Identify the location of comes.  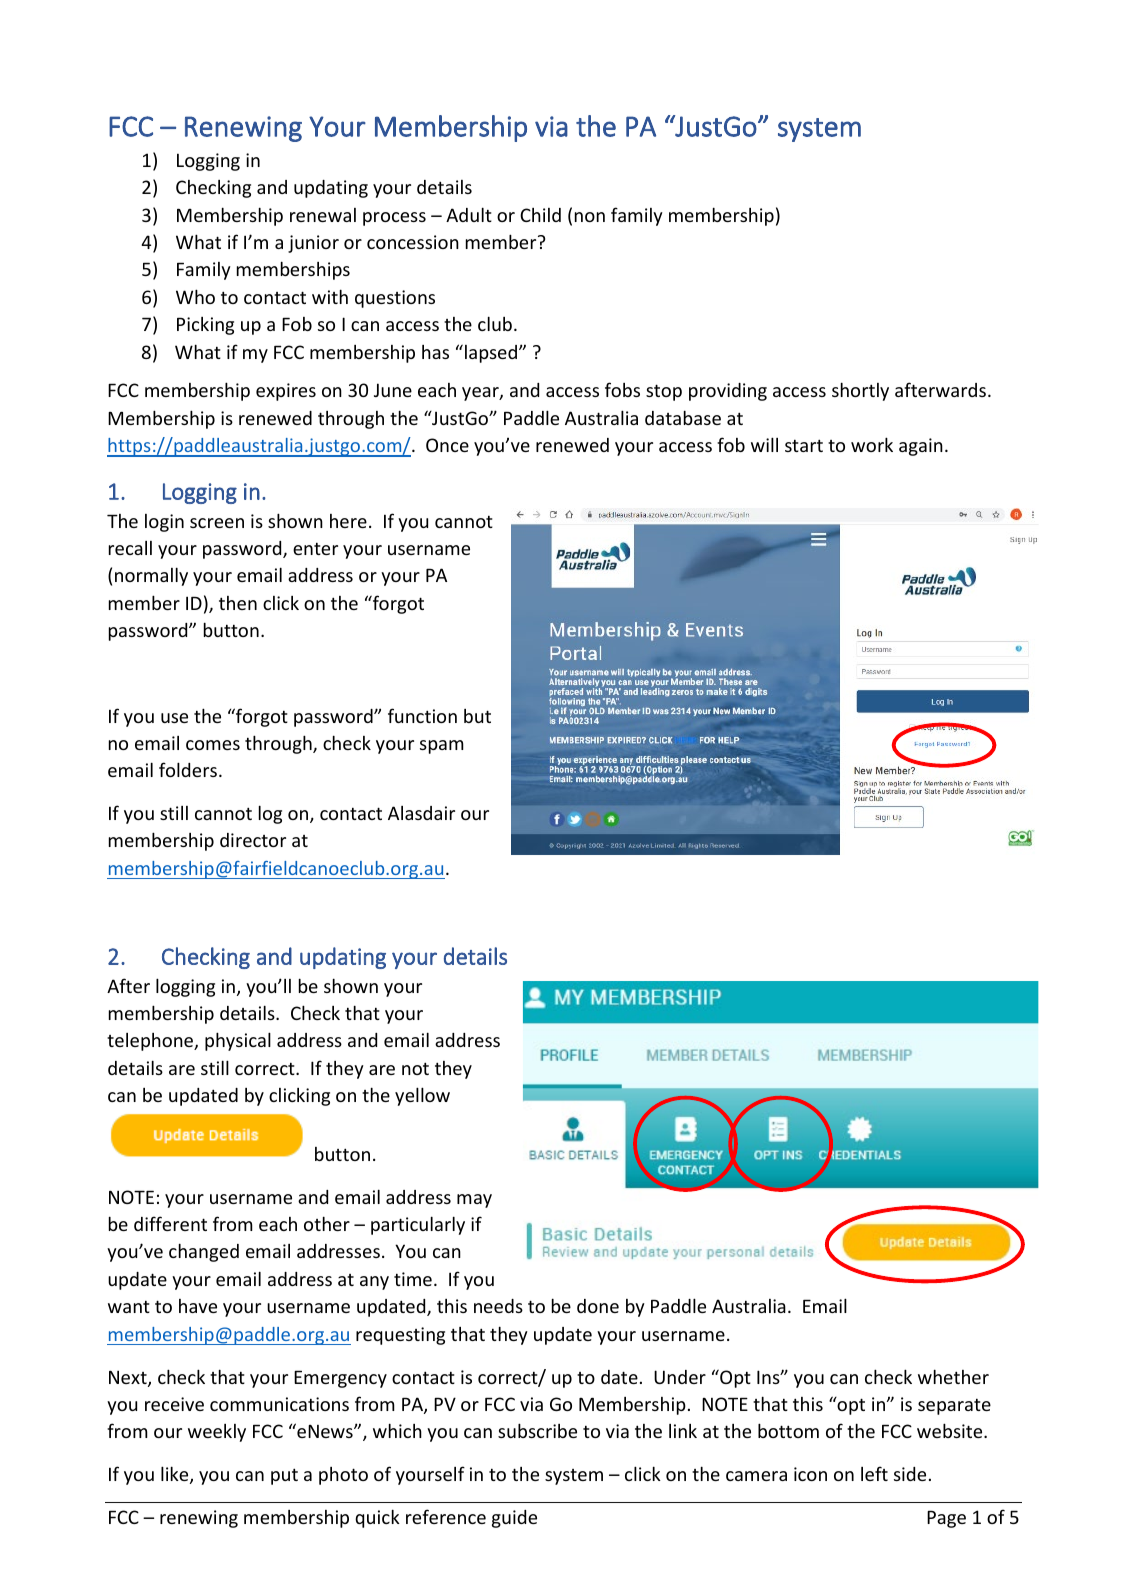
(213, 745).
